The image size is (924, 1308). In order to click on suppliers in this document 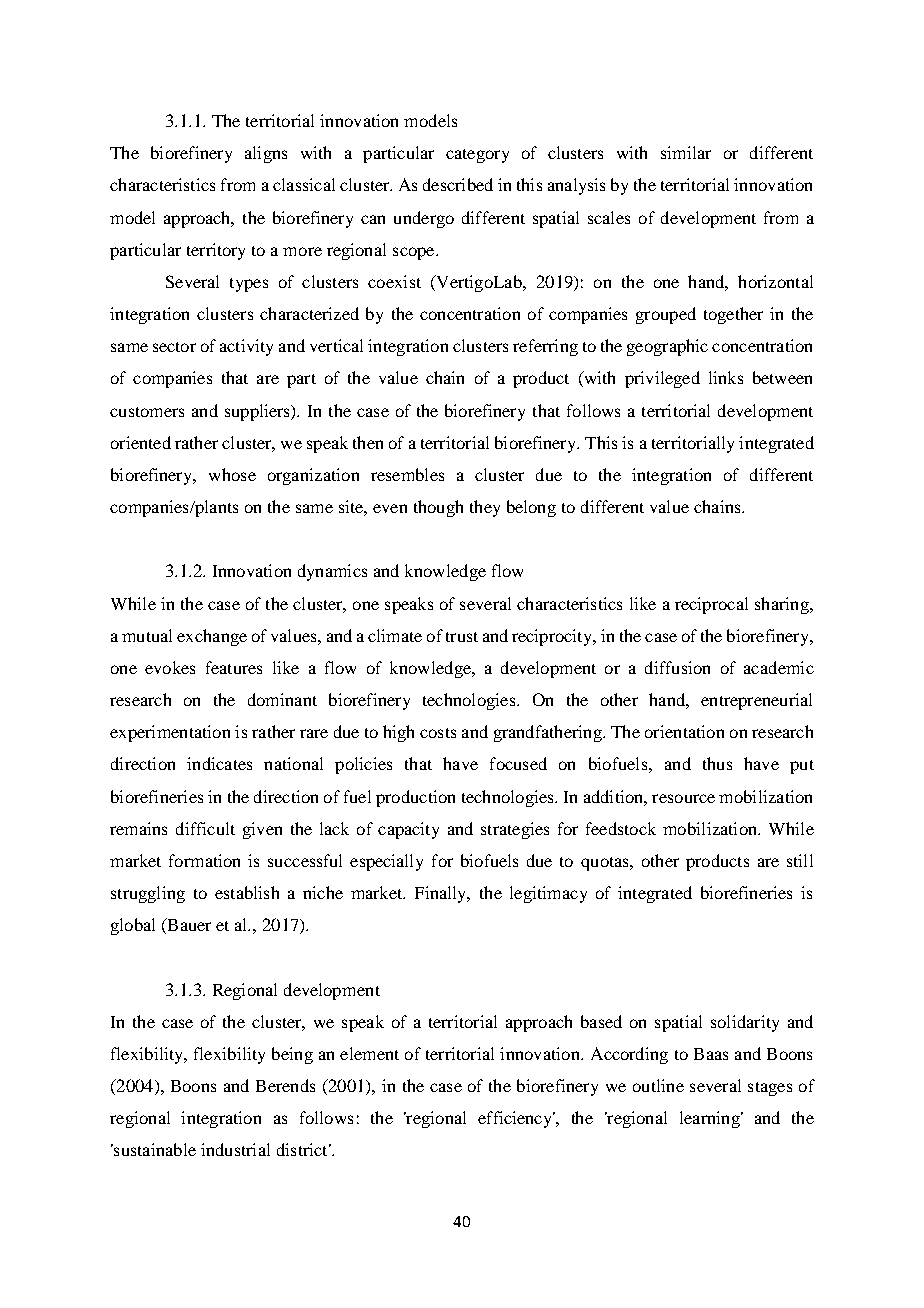, I will do `click(259, 412)`.
